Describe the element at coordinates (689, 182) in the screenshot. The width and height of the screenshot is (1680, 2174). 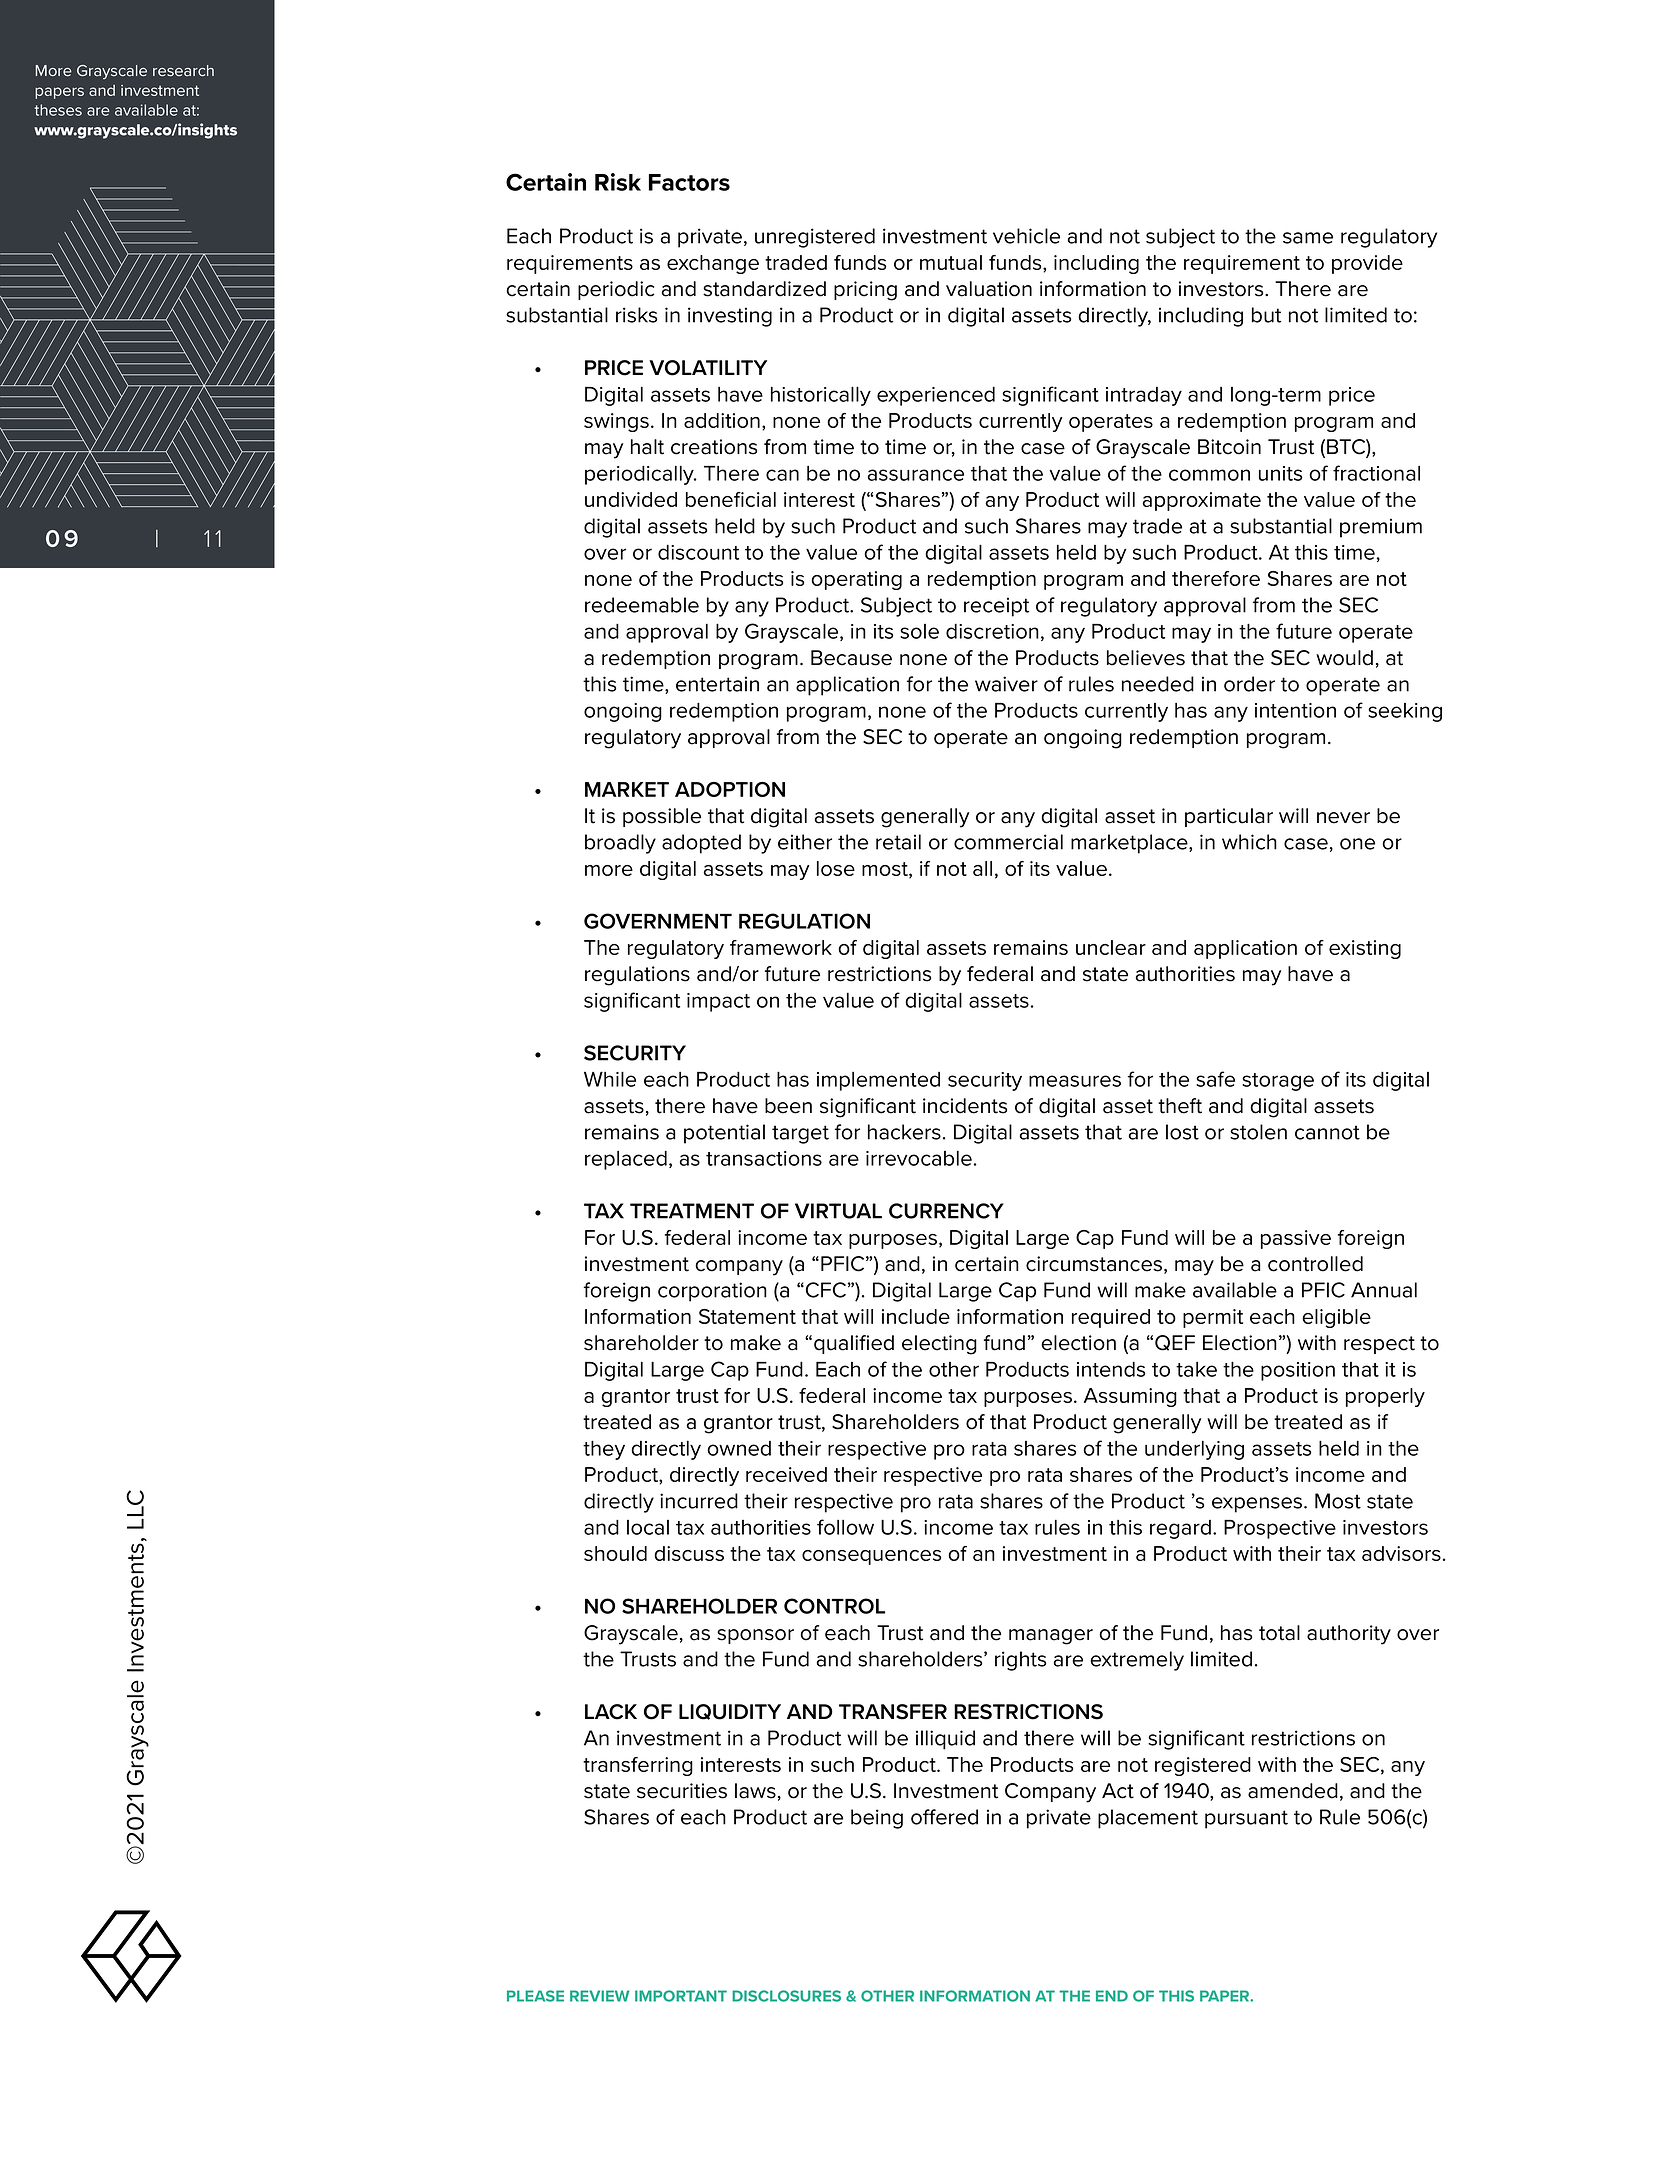
I see `Factors` at that location.
